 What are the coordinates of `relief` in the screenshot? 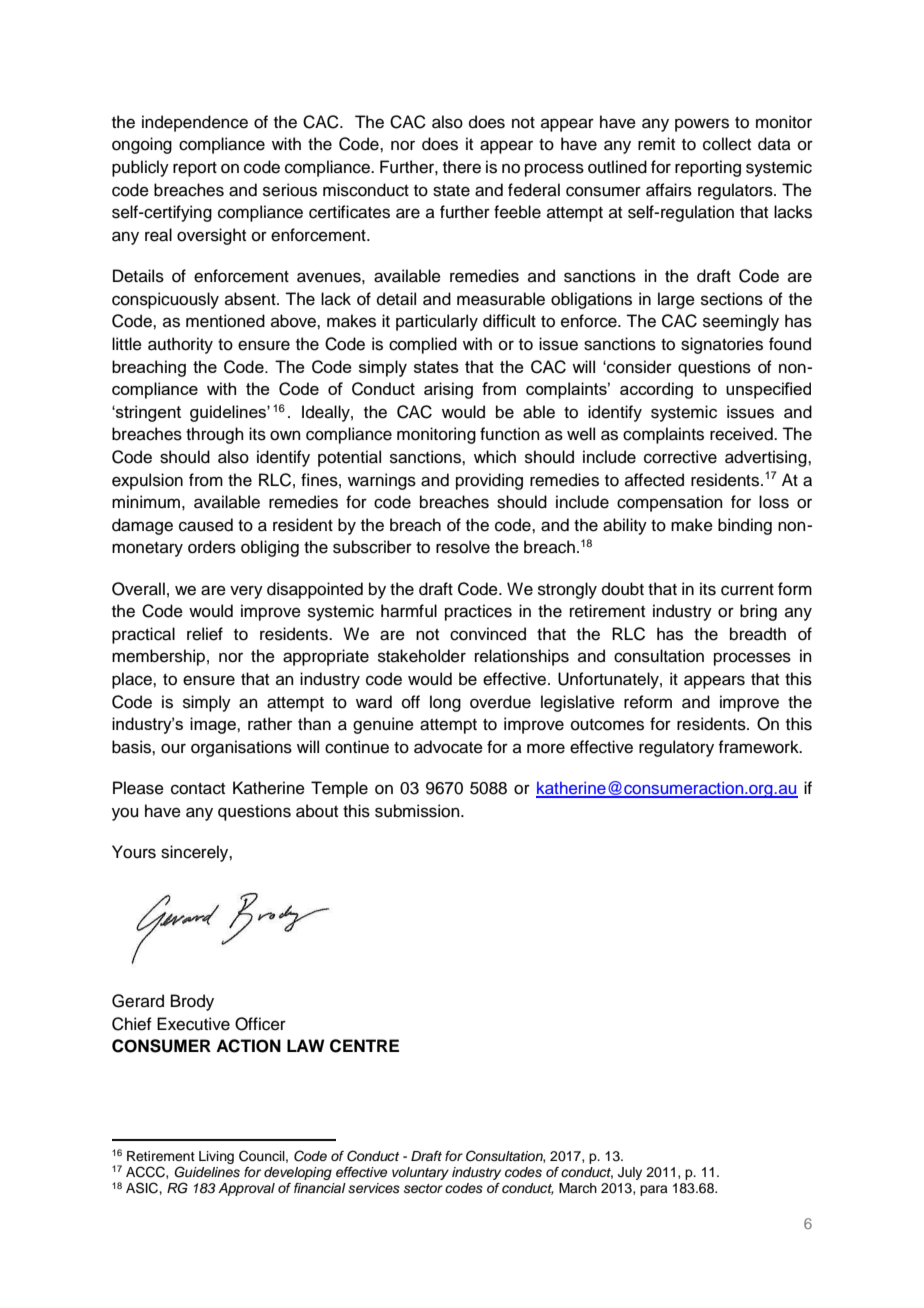 It's located at (205, 634).
